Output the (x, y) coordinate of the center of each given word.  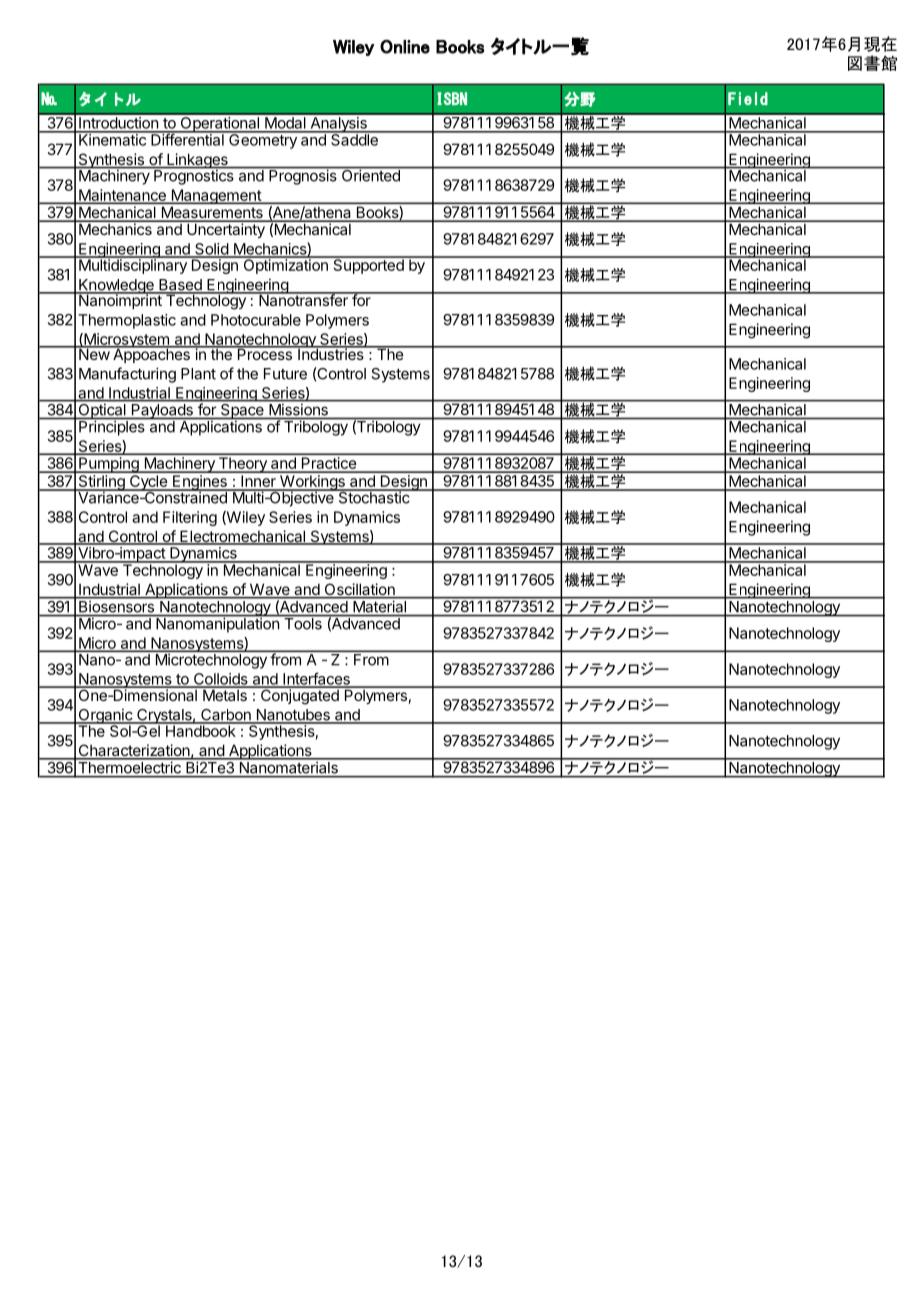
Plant (198, 374)
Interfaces (316, 679)
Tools (303, 623)
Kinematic (112, 139)
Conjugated (299, 696)
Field (748, 98)
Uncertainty (226, 229)
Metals (225, 694)
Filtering (190, 518)
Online (405, 46)
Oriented (370, 174)
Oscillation (359, 590)
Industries (331, 353)
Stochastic (374, 496)
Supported (368, 265)
